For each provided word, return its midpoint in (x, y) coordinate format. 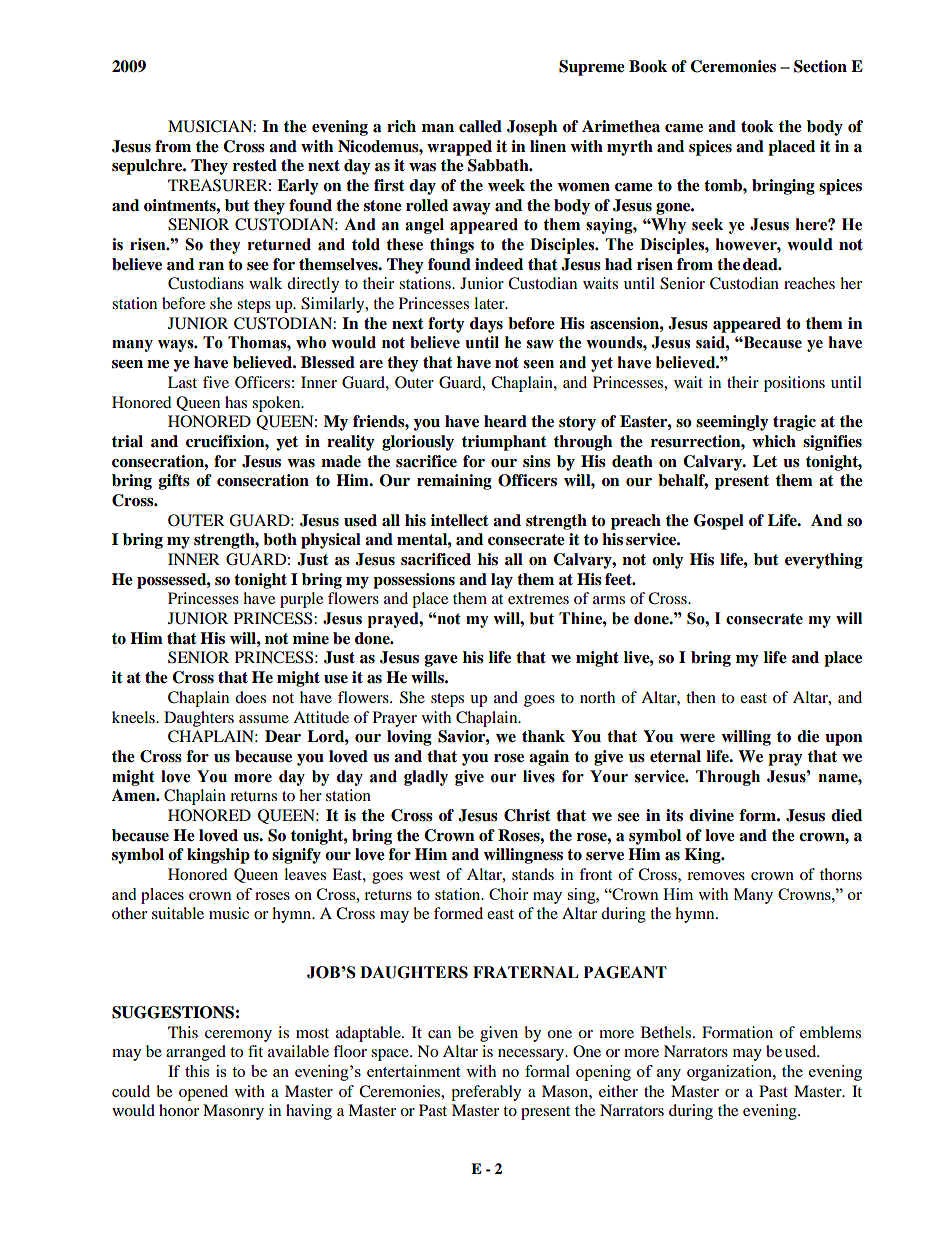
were (697, 738)
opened (203, 1093)
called (480, 126)
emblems (830, 1032)
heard (505, 421)
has (236, 402)
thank (543, 736)
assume (264, 719)
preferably (486, 1093)
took (757, 126)
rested (255, 165)
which (774, 441)
